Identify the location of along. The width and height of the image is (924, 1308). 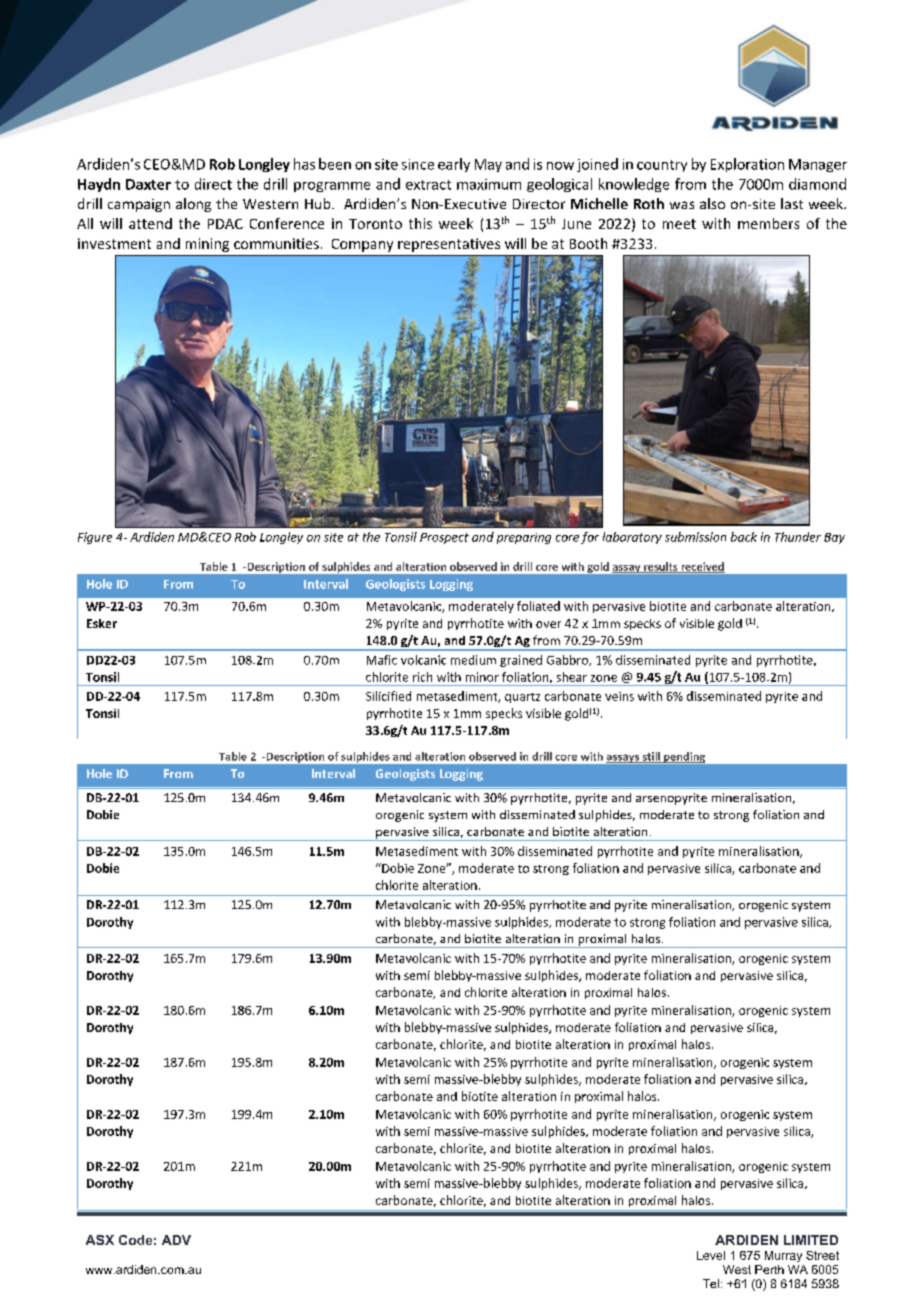
(193, 205).
